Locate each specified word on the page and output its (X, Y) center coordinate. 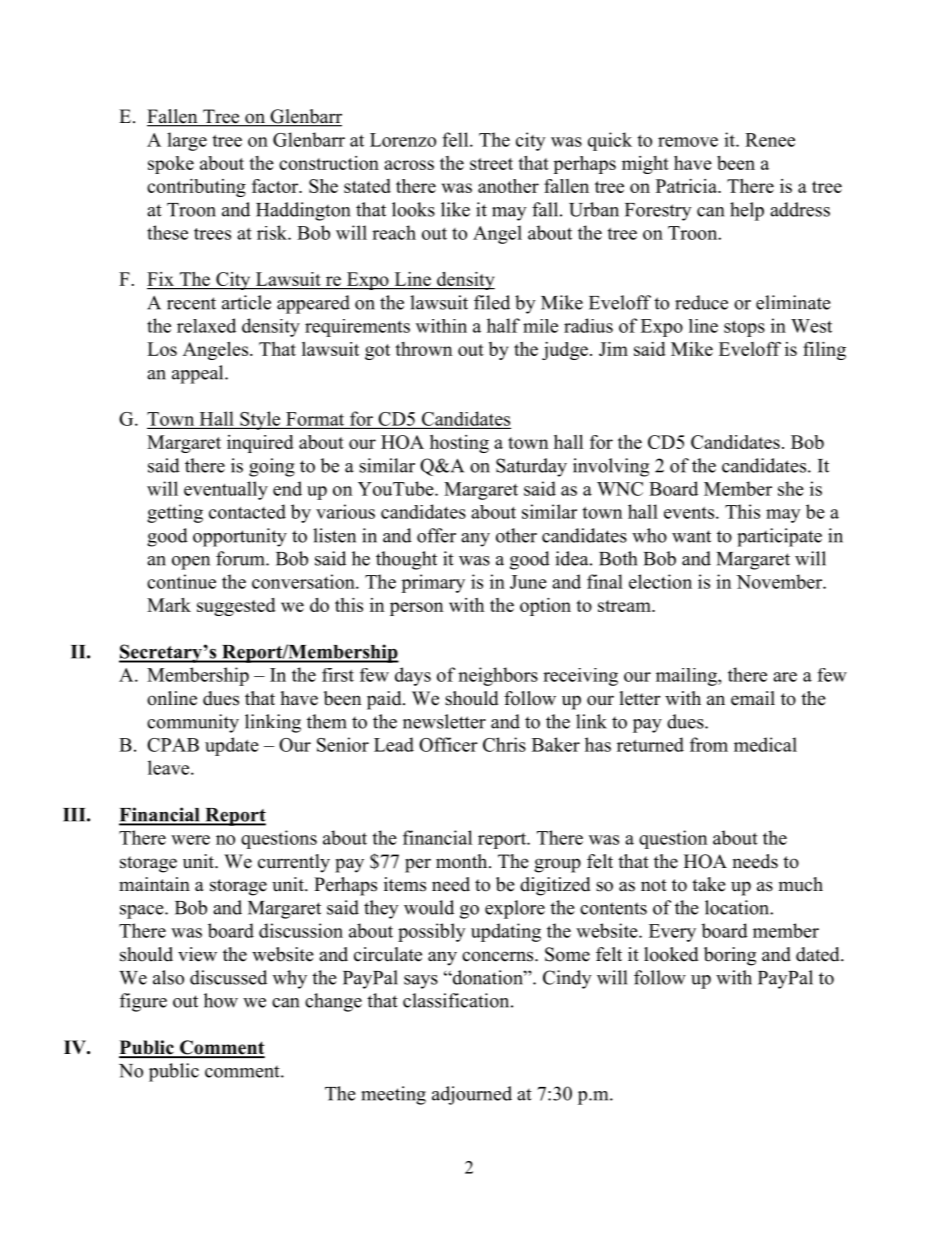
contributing (196, 188)
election (660, 581)
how (221, 1000)
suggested (236, 607)
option (545, 607)
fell (456, 139)
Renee (770, 140)
